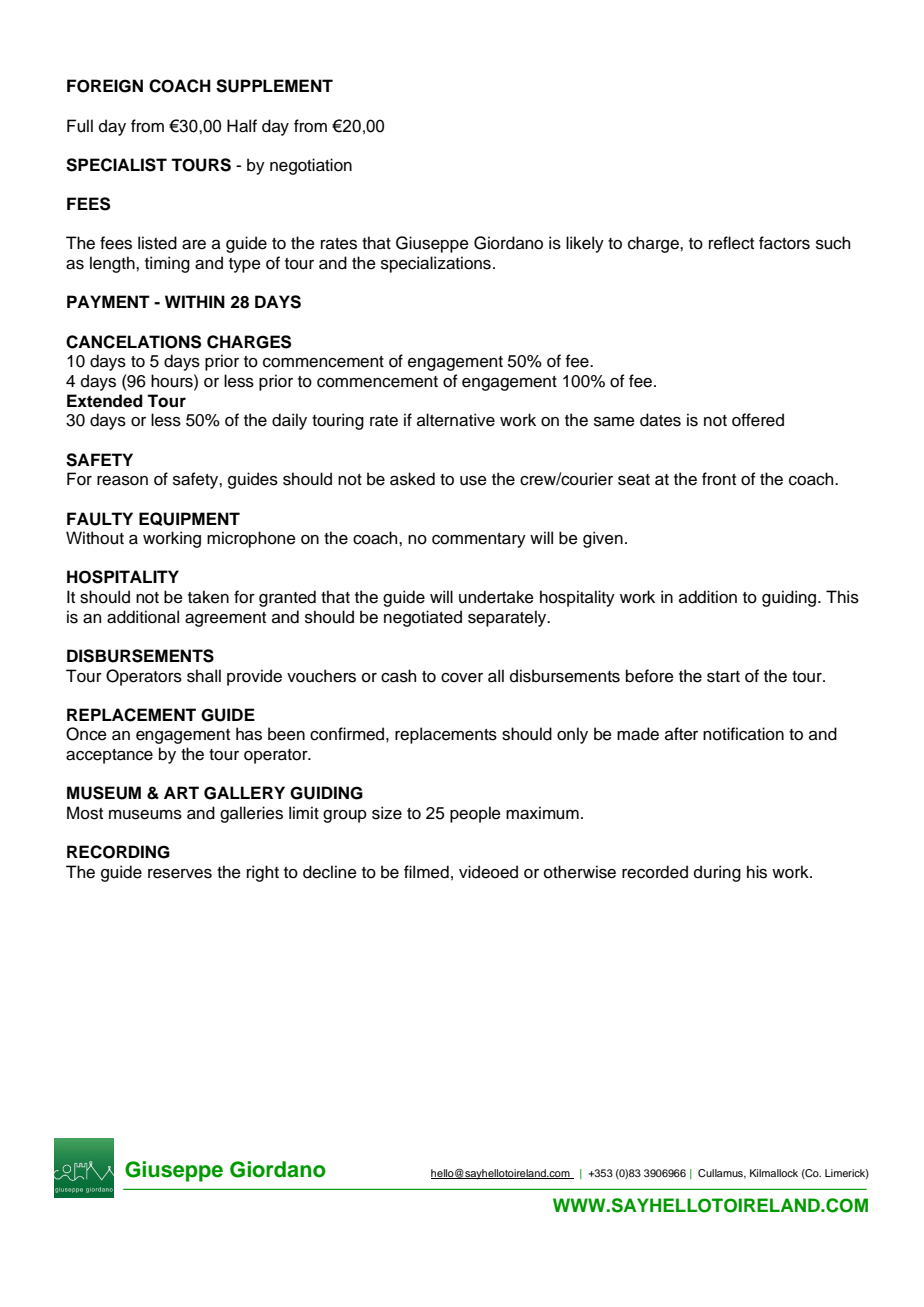 The width and height of the screenshot is (924, 1307). Describe the element at coordinates (462, 678) in the screenshot. I see `cover` at that location.
